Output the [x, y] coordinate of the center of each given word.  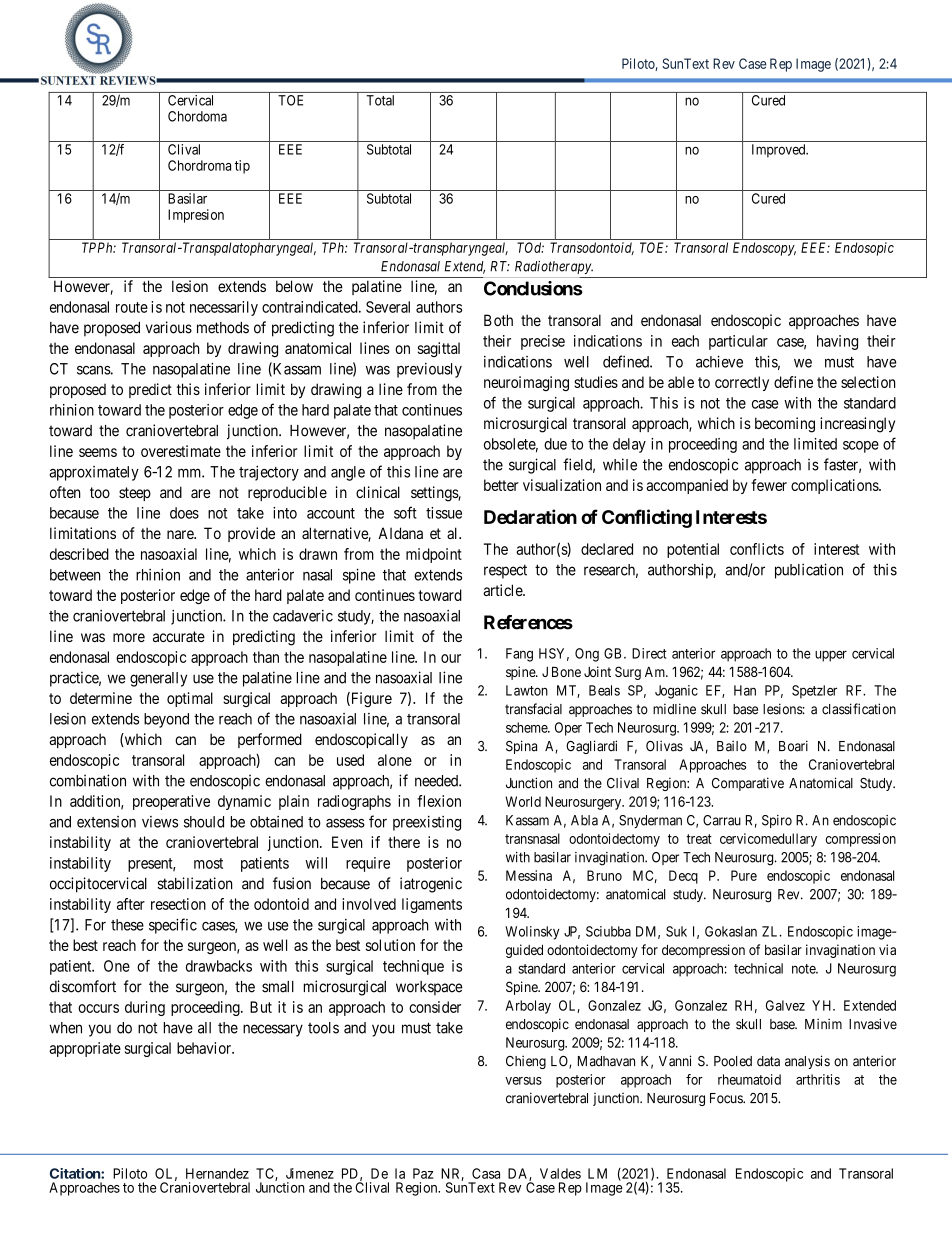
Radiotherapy [554, 267]
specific [173, 926]
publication [809, 571]
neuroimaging [526, 383]
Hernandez [217, 1173]
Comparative [748, 784]
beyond [166, 720]
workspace [429, 988]
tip [242, 167]
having [837, 342]
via [887, 949]
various [169, 327]
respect [505, 571]
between [75, 575]
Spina [521, 747]
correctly [742, 383]
